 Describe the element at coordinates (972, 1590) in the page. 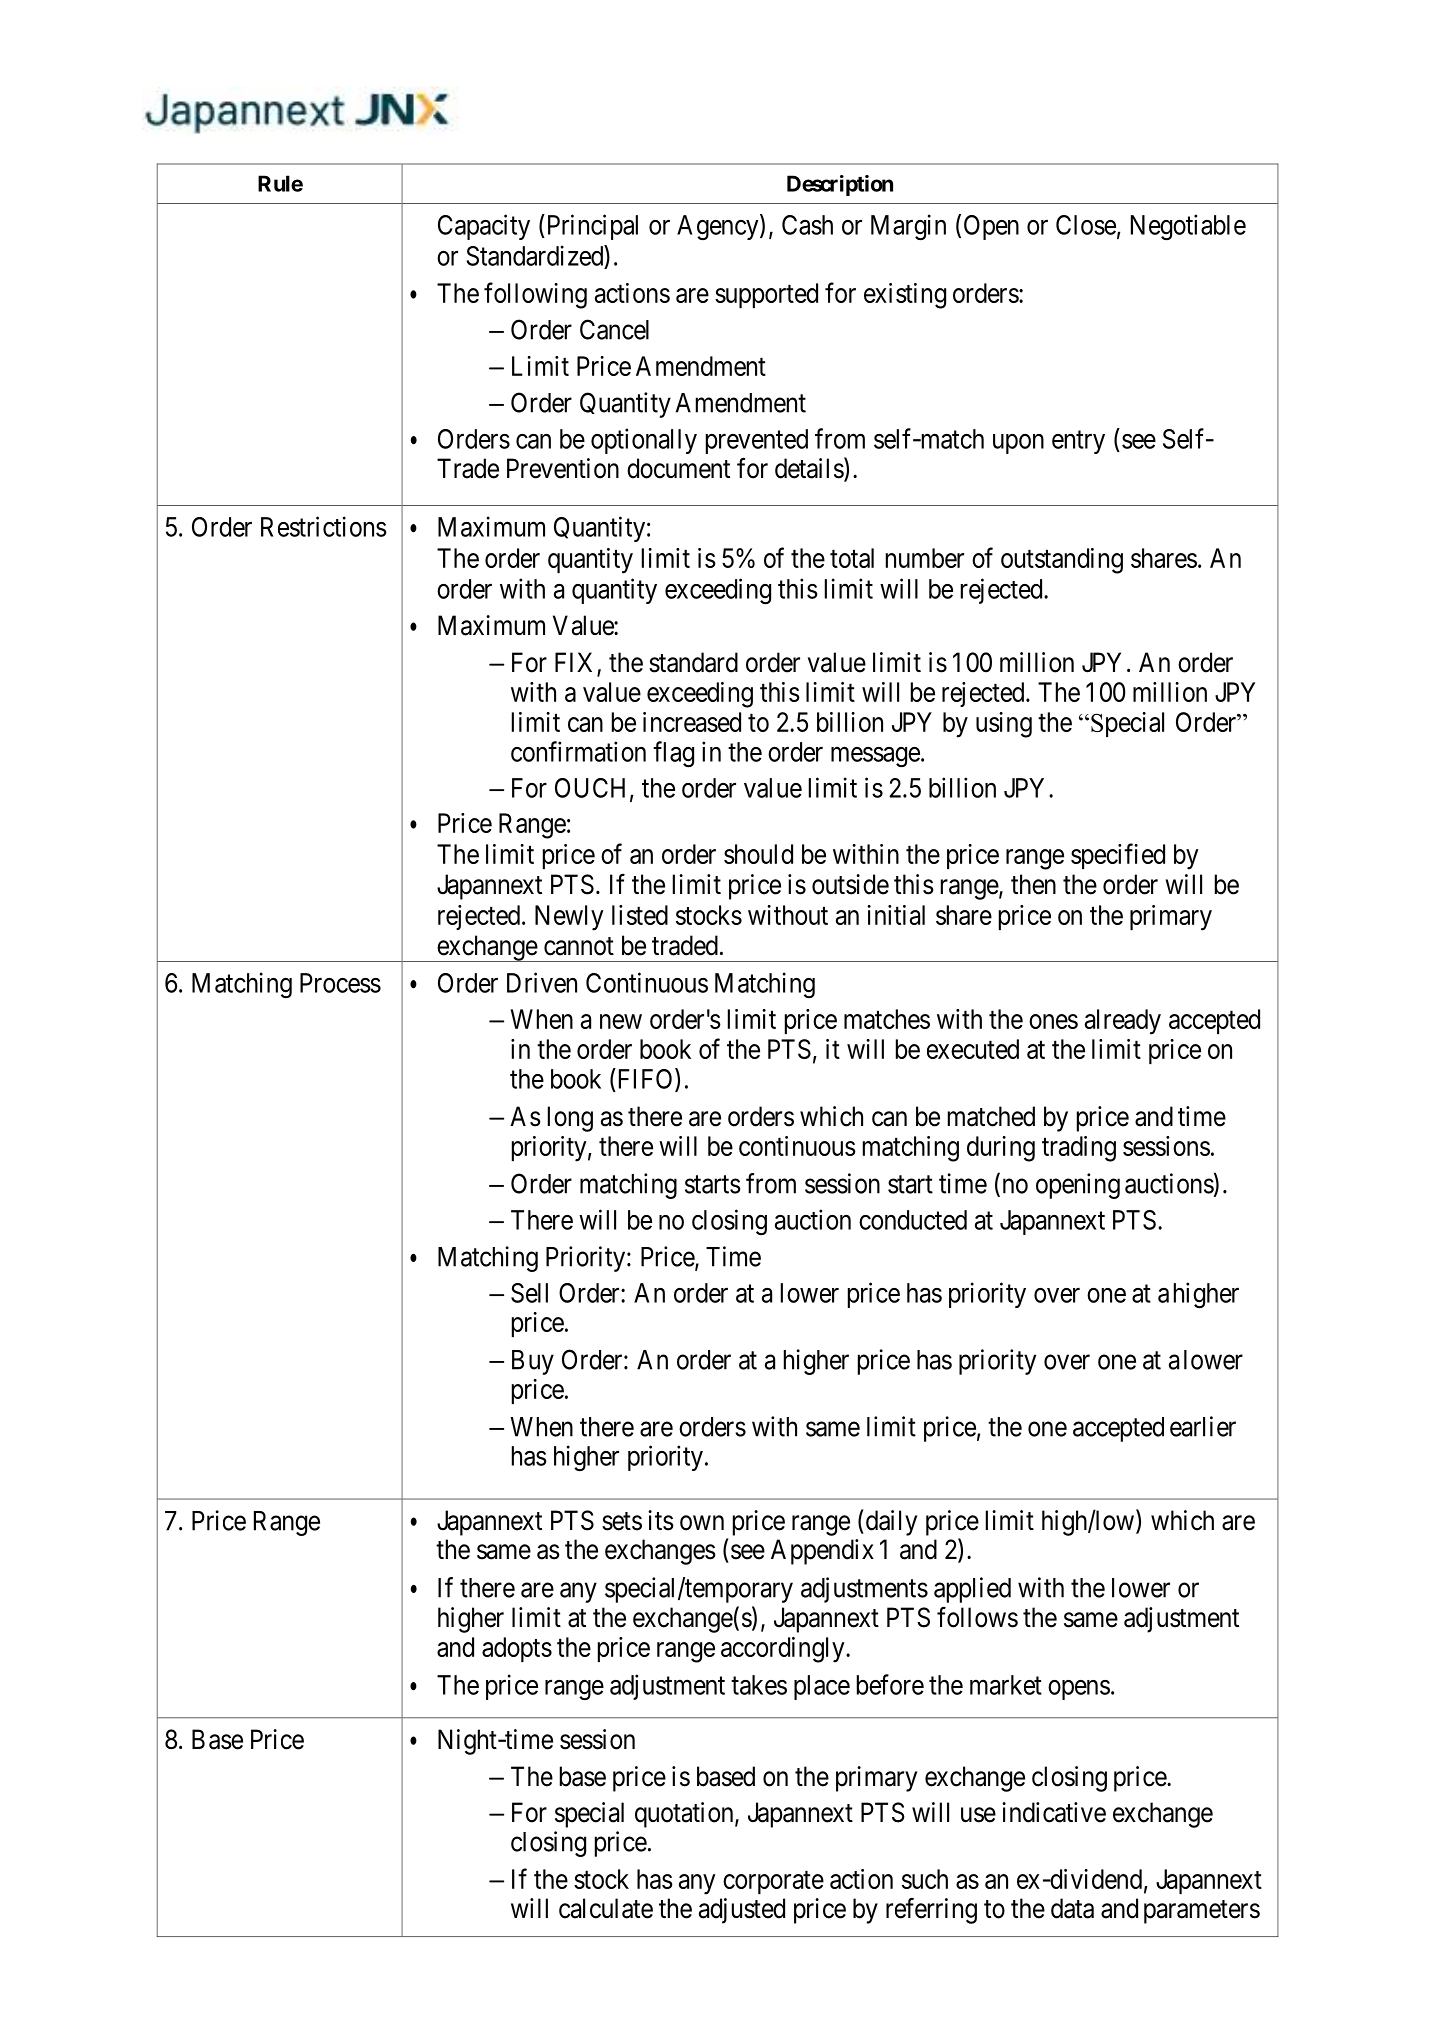

I see `applied` at that location.
